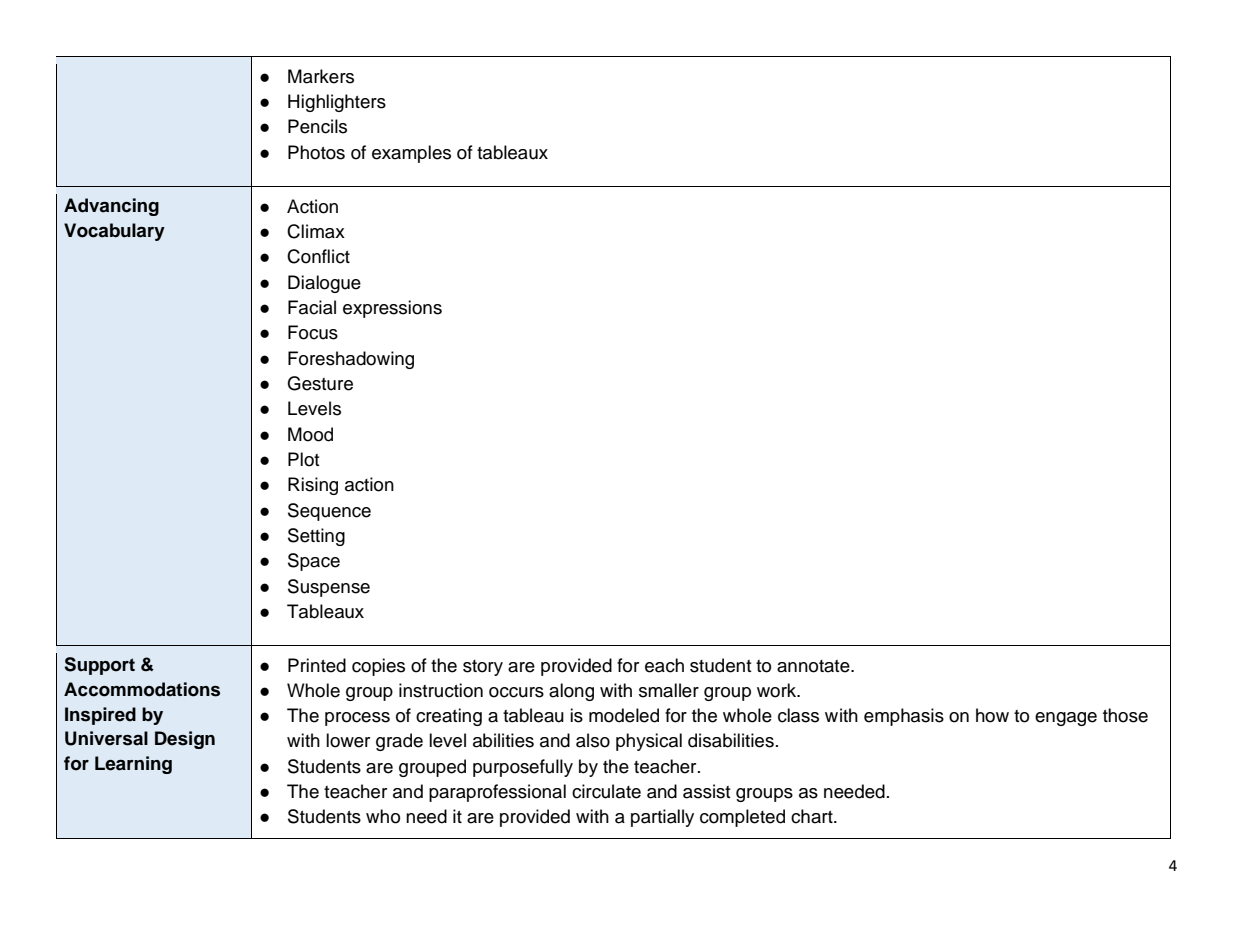 This screenshot has width=1233, height=952. I want to click on chart, so click(813, 816).
